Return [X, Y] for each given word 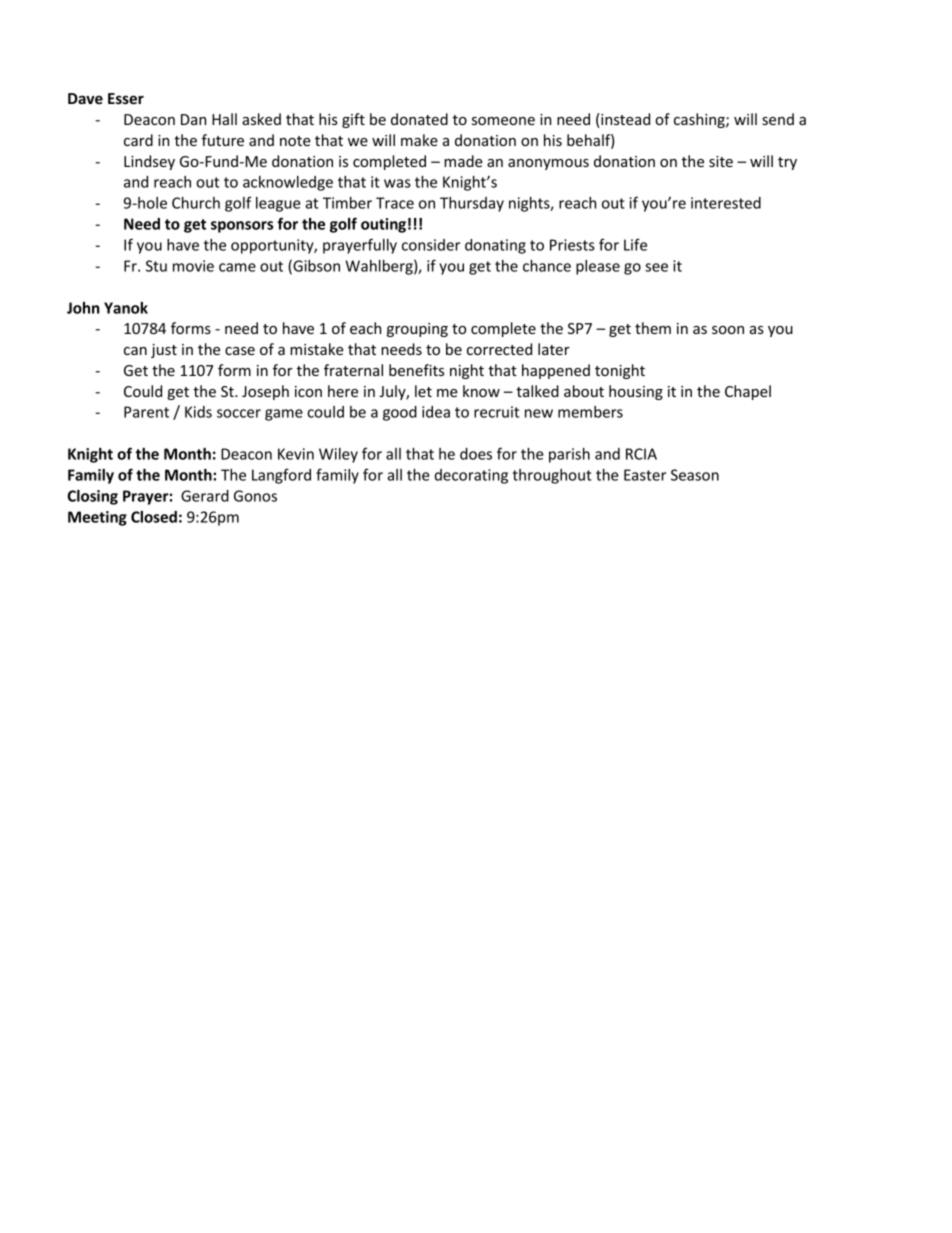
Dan [193, 119]
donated [419, 119]
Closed [154, 517]
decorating [471, 476]
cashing [700, 120]
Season [695, 475]
